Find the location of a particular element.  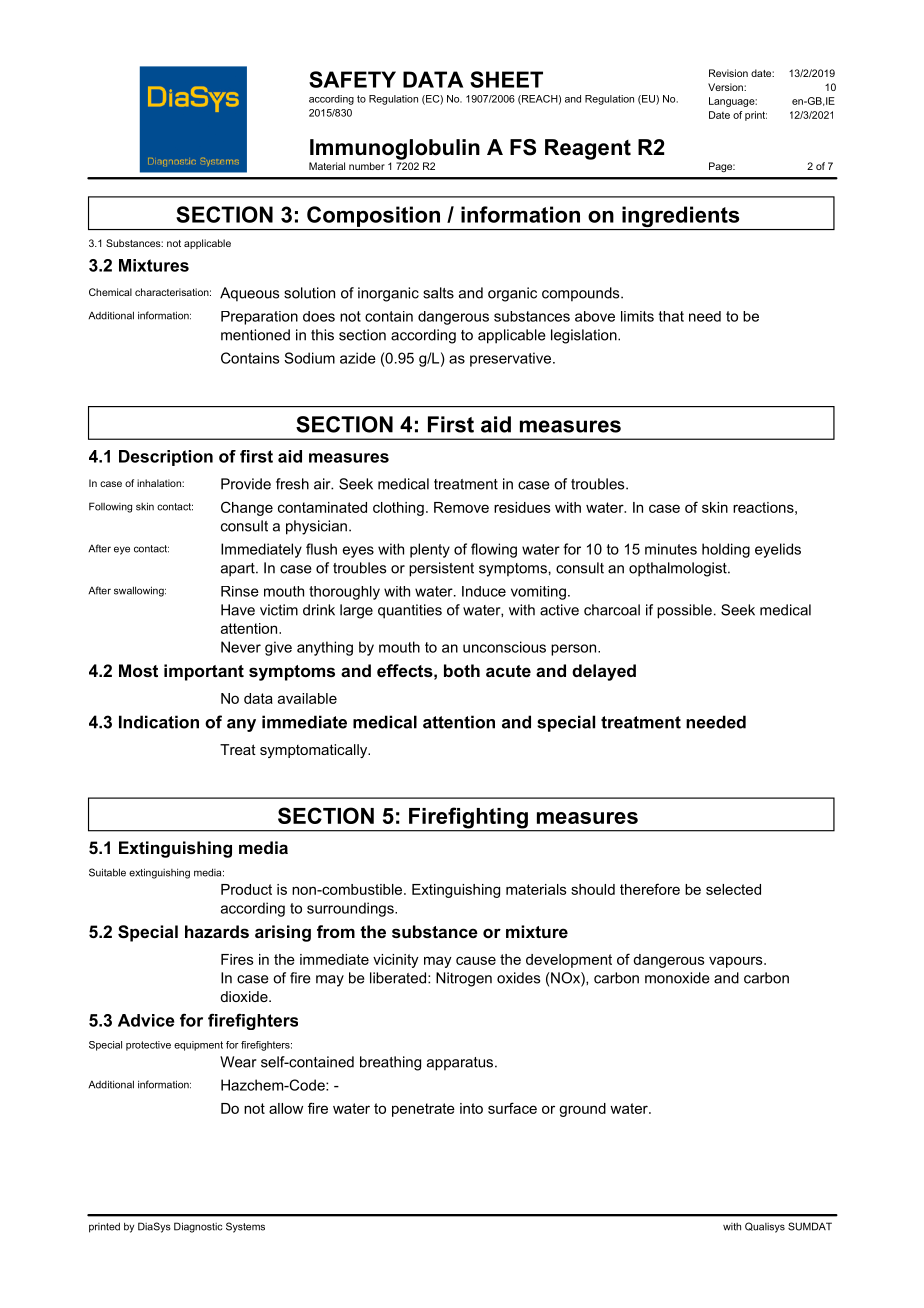

Immunoglobulin is located at coordinates (395, 149).
